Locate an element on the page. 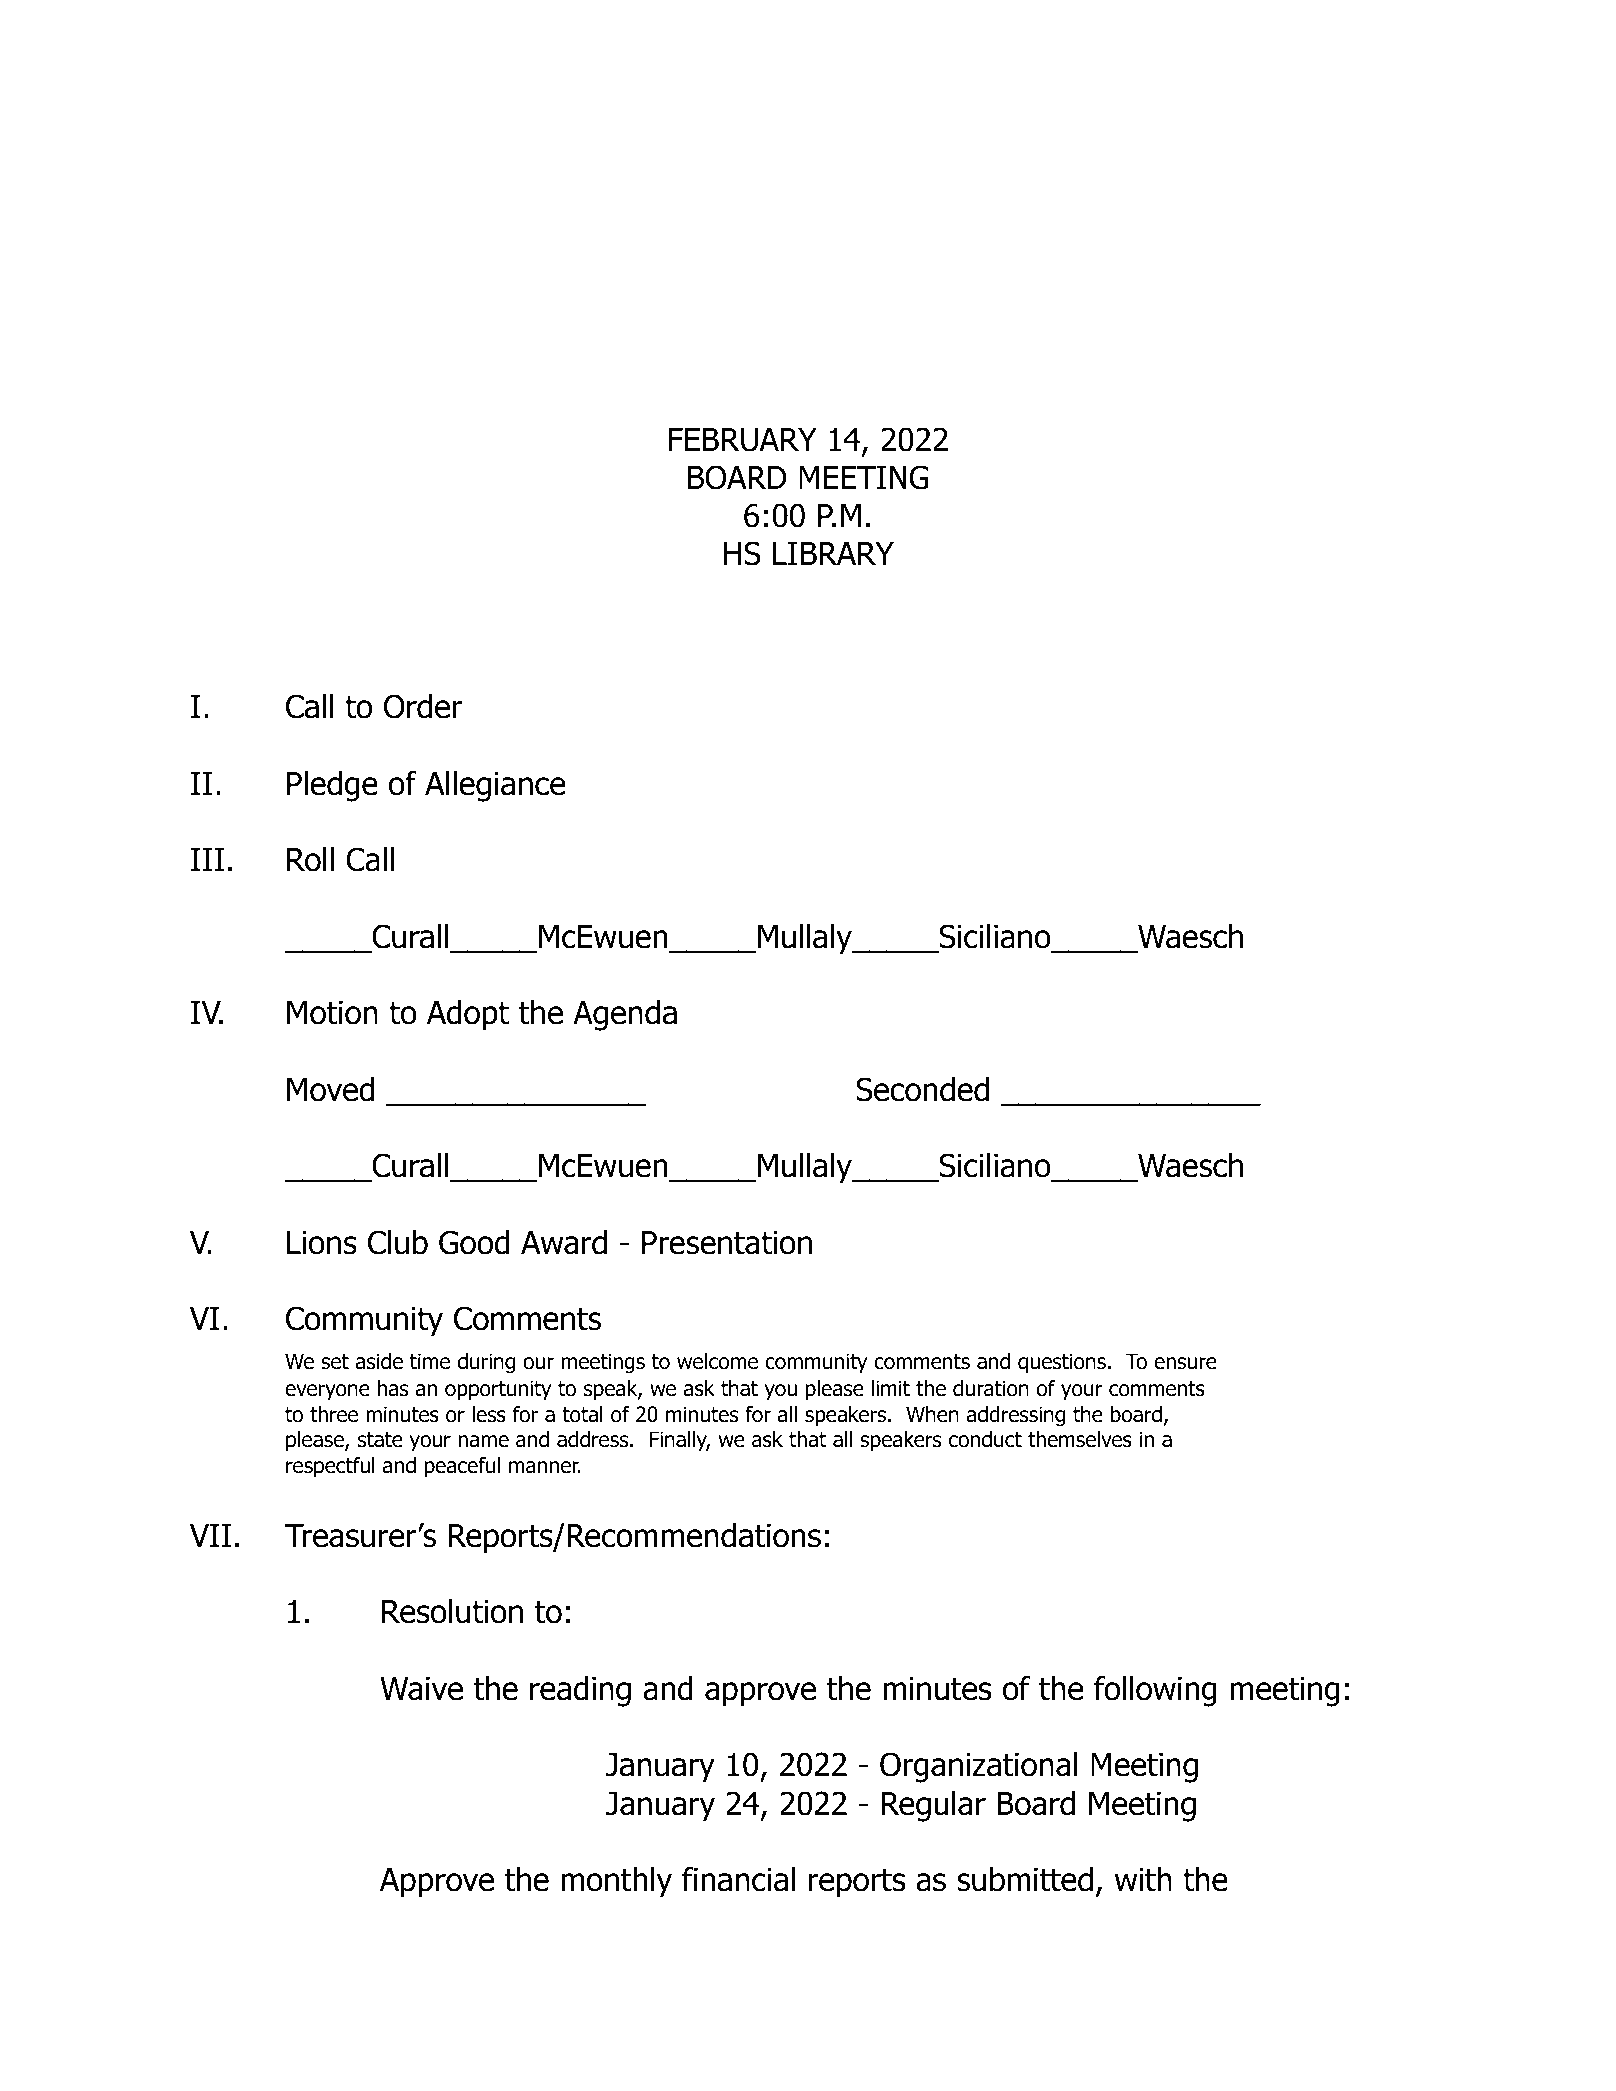 This document has width=1616, height=2091. Agenda is located at coordinates (625, 1015).
